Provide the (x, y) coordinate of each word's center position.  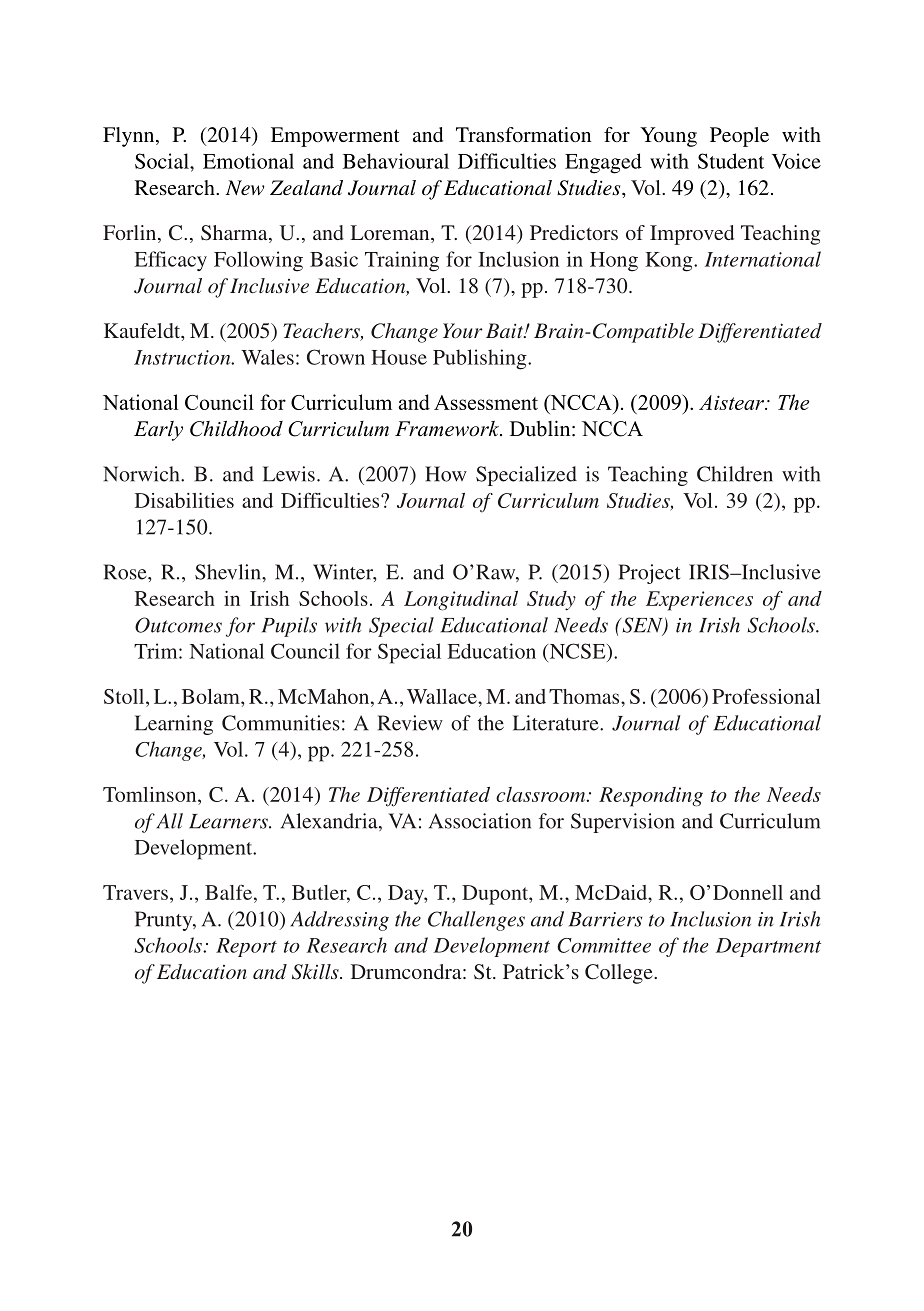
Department (768, 947)
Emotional (248, 161)
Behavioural (396, 161)
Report (246, 947)
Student (731, 161)
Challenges (476, 921)
